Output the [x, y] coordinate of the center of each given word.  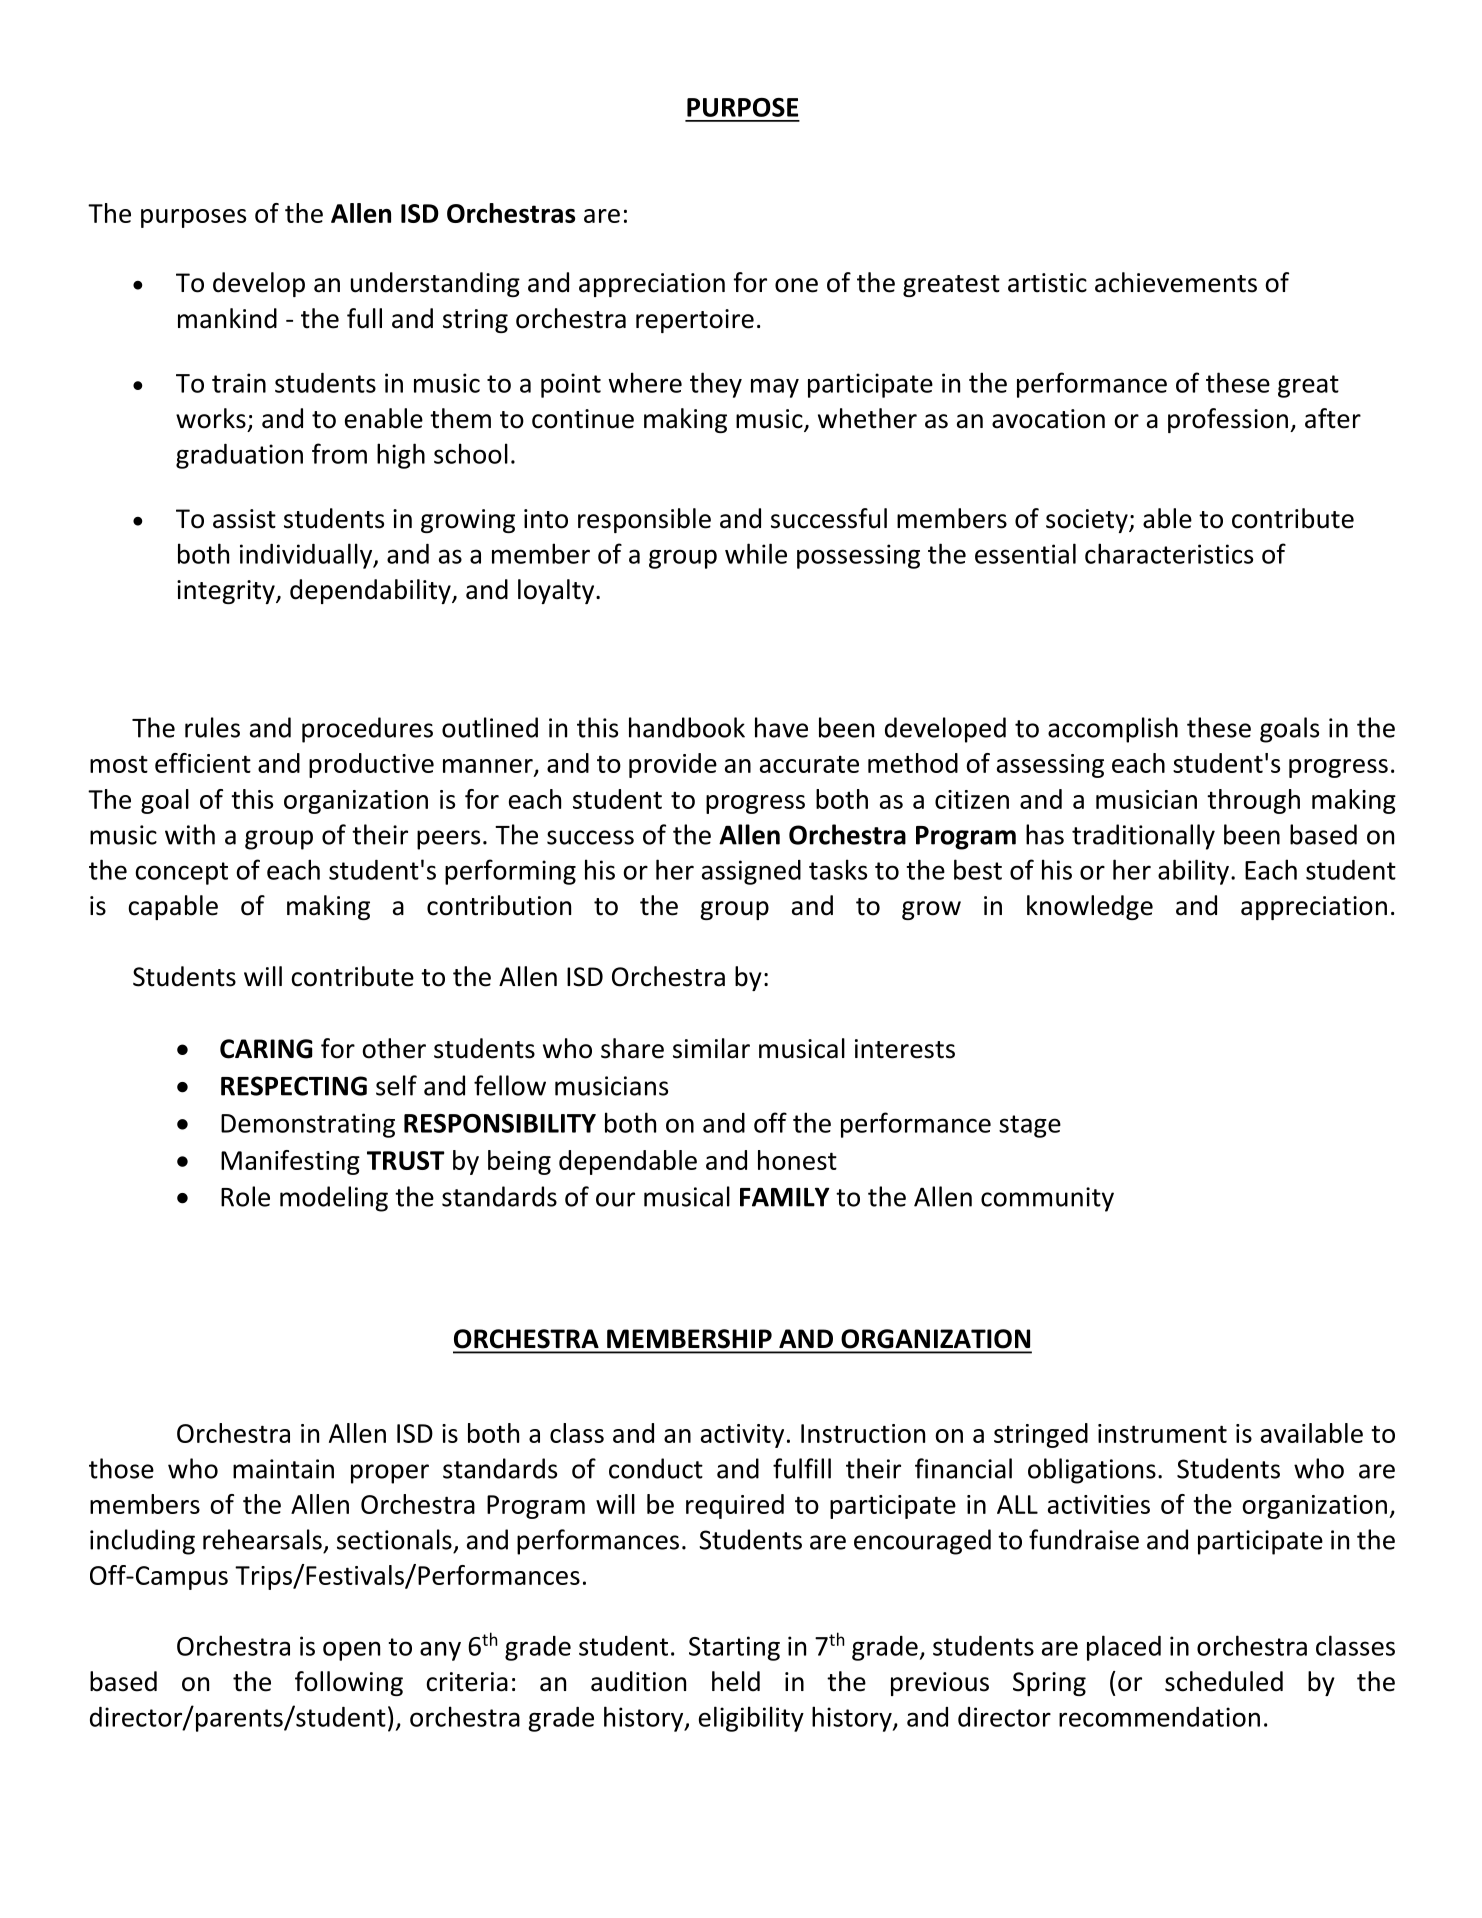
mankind [227, 318]
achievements [1176, 282]
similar [711, 1048]
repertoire [695, 321]
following [349, 1683]
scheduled [1224, 1681]
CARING [266, 1049]
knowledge [1090, 907]
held [736, 1681]
